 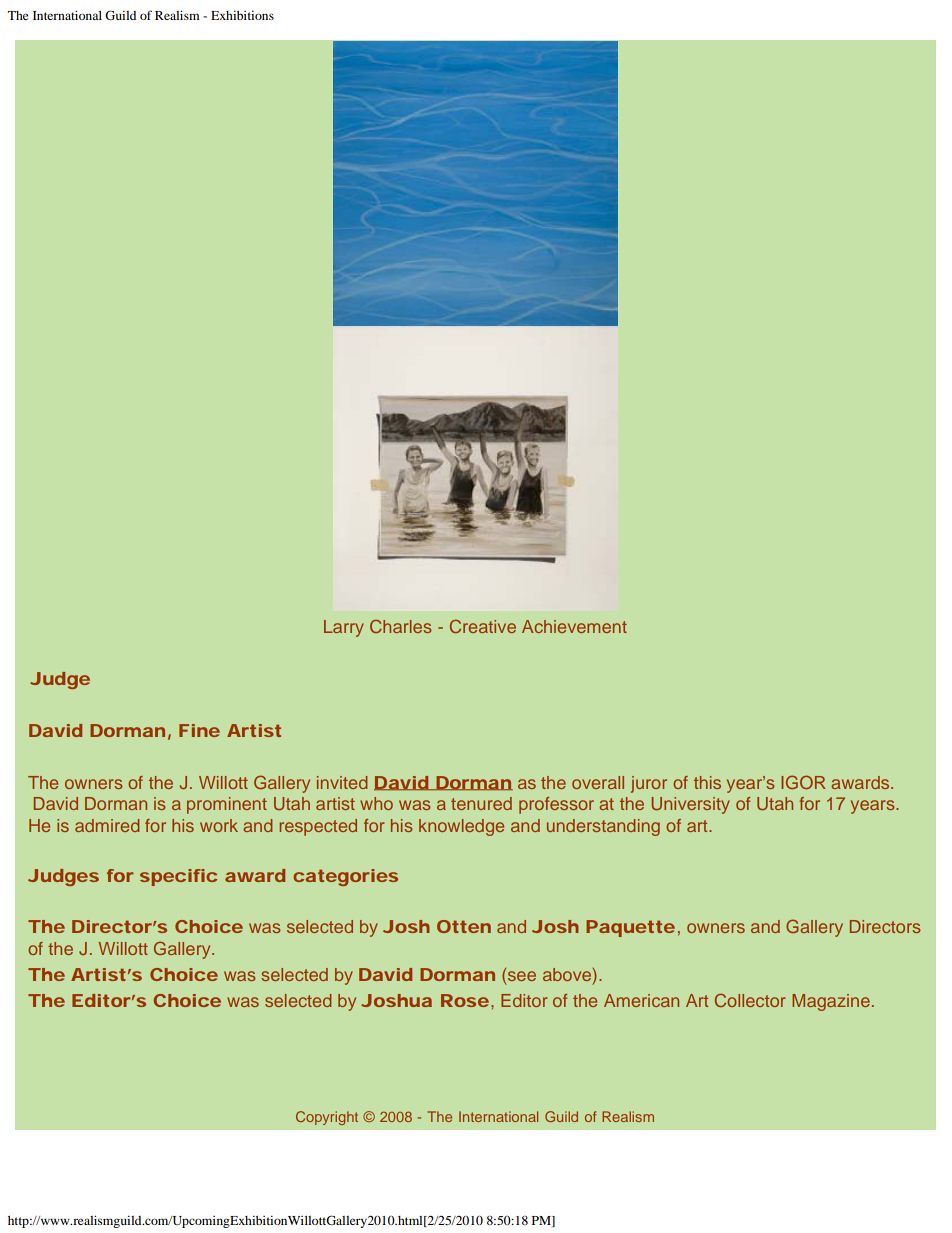 What do you see at coordinates (690, 805) in the document?
I see `University` at bounding box center [690, 805].
